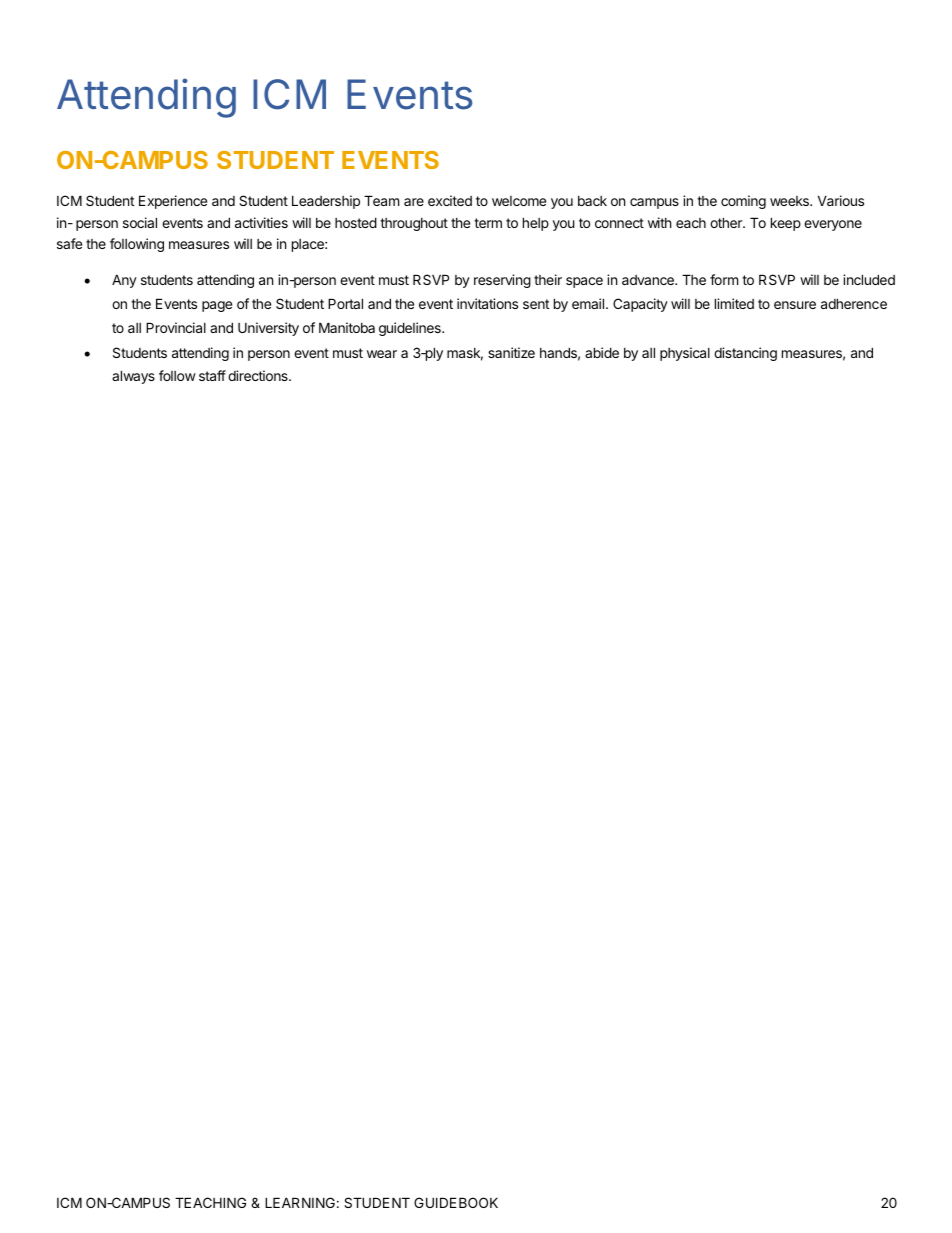  What do you see at coordinates (456, 1202) in the screenshot?
I see `GUIDEBOOK` at bounding box center [456, 1202].
